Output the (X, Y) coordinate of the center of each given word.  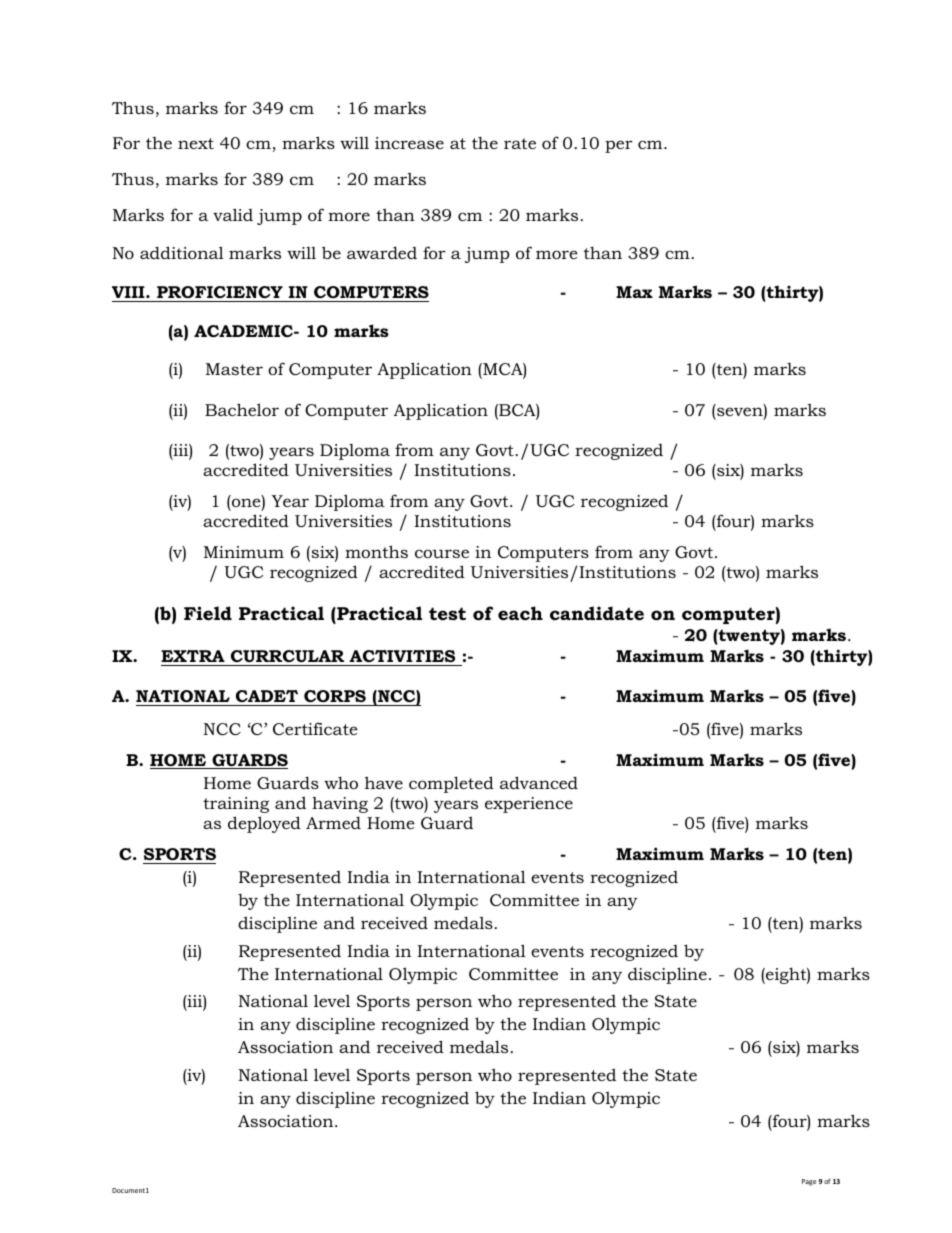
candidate (597, 613)
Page (809, 1182)
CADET (267, 696)
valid (233, 214)
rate (520, 143)
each (520, 613)
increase (409, 143)
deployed (264, 824)
